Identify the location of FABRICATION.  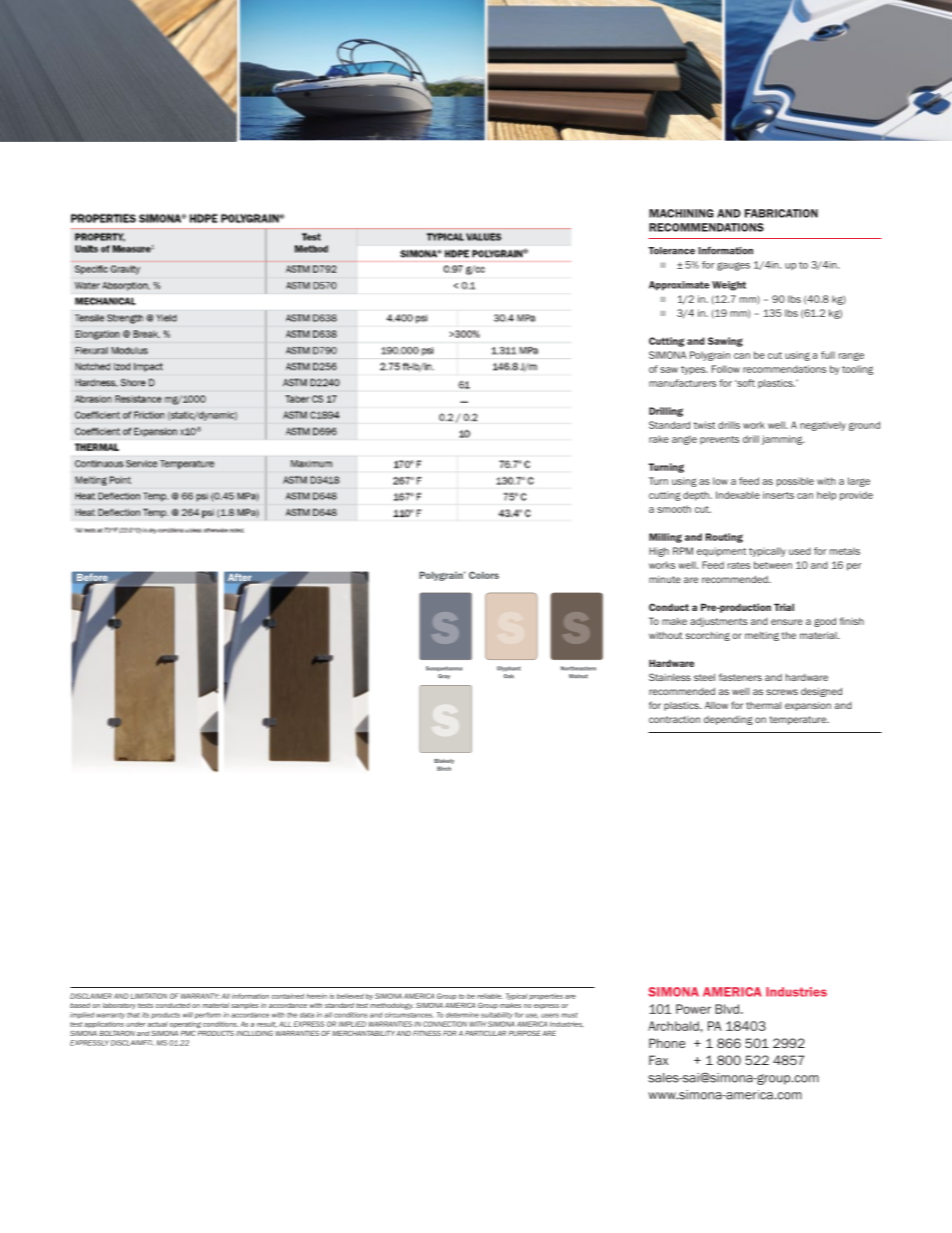
(781, 213).
